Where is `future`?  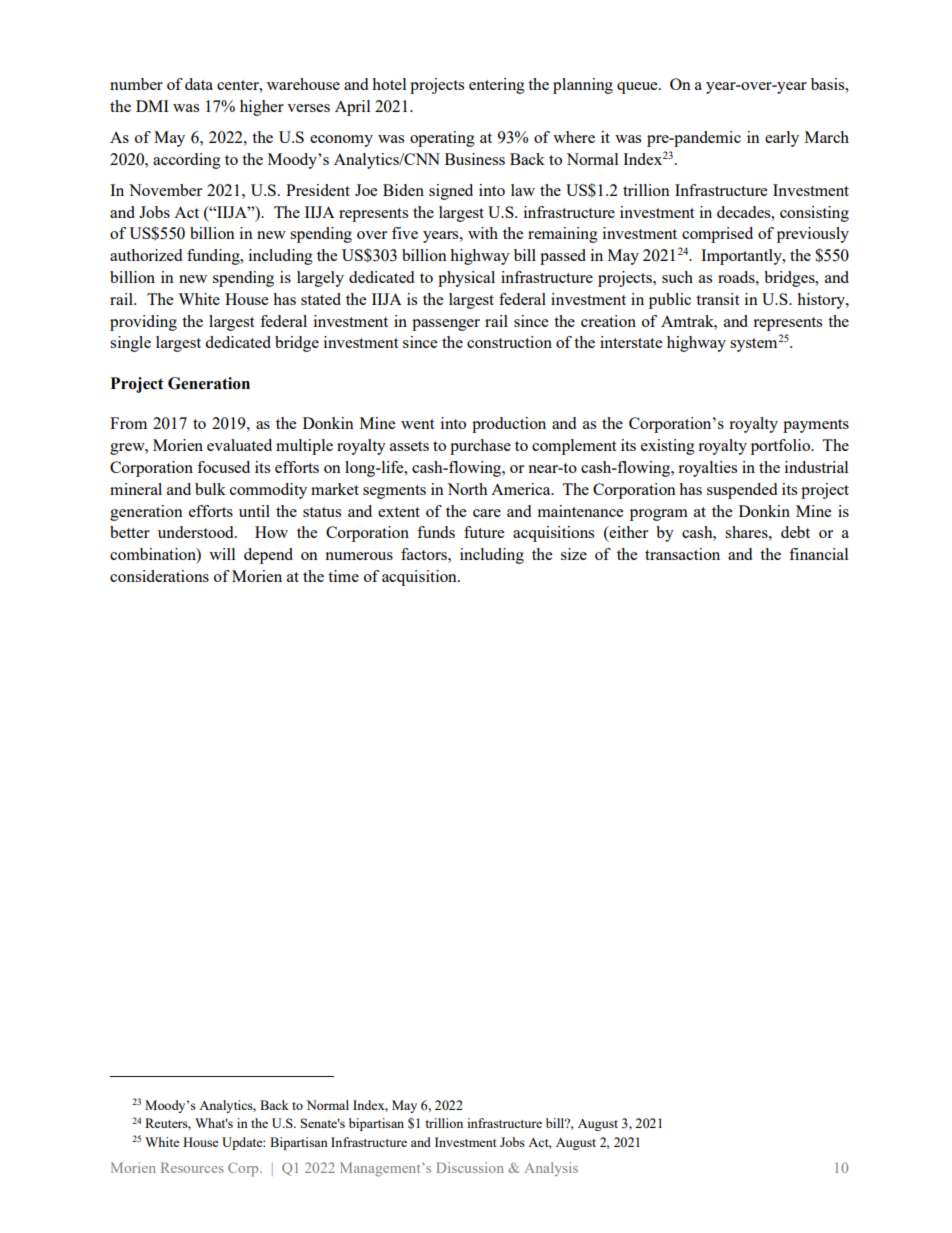
future is located at coordinates (484, 532).
